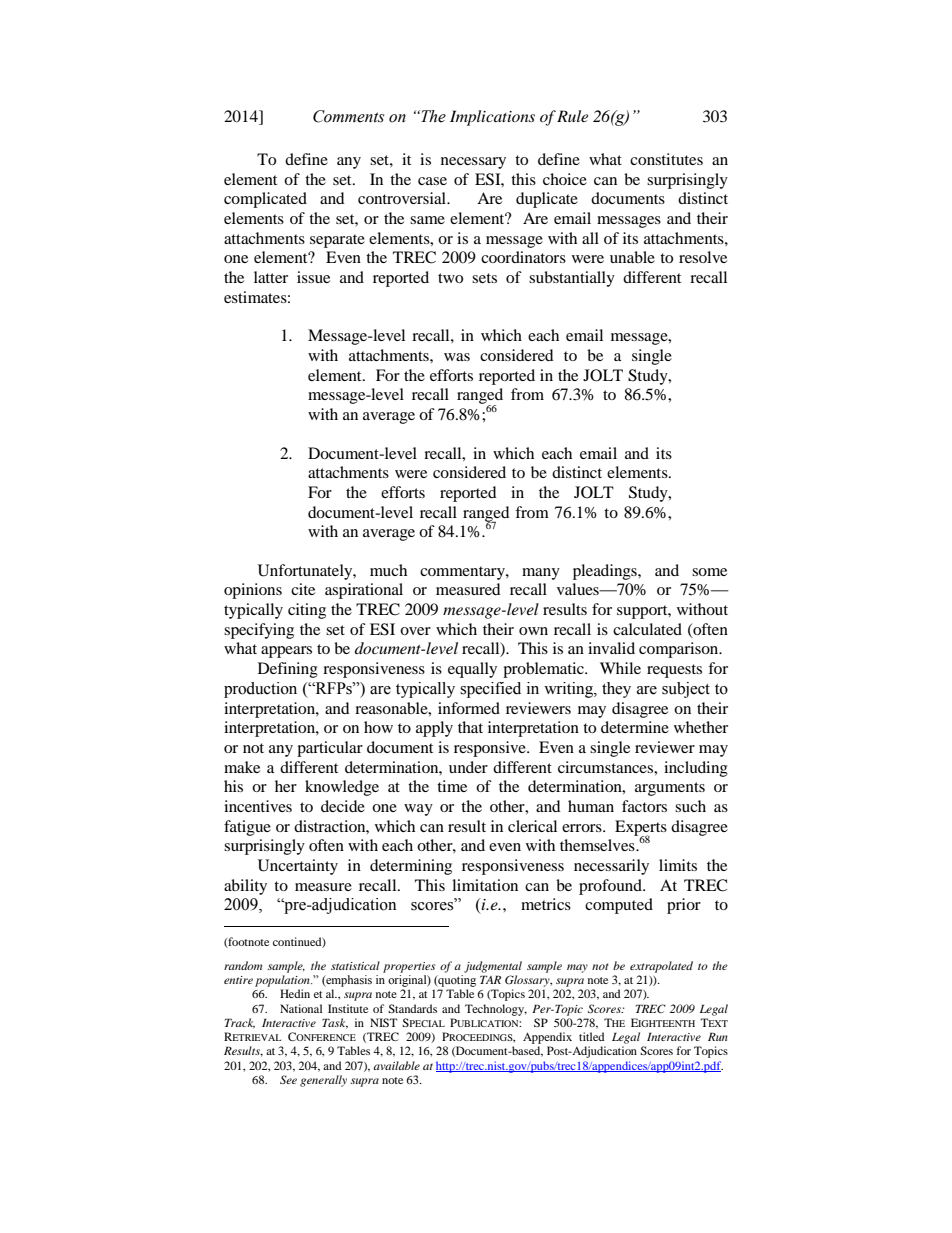 The width and height of the screenshot is (952, 1233). I want to click on Run, so click(718, 1036).
